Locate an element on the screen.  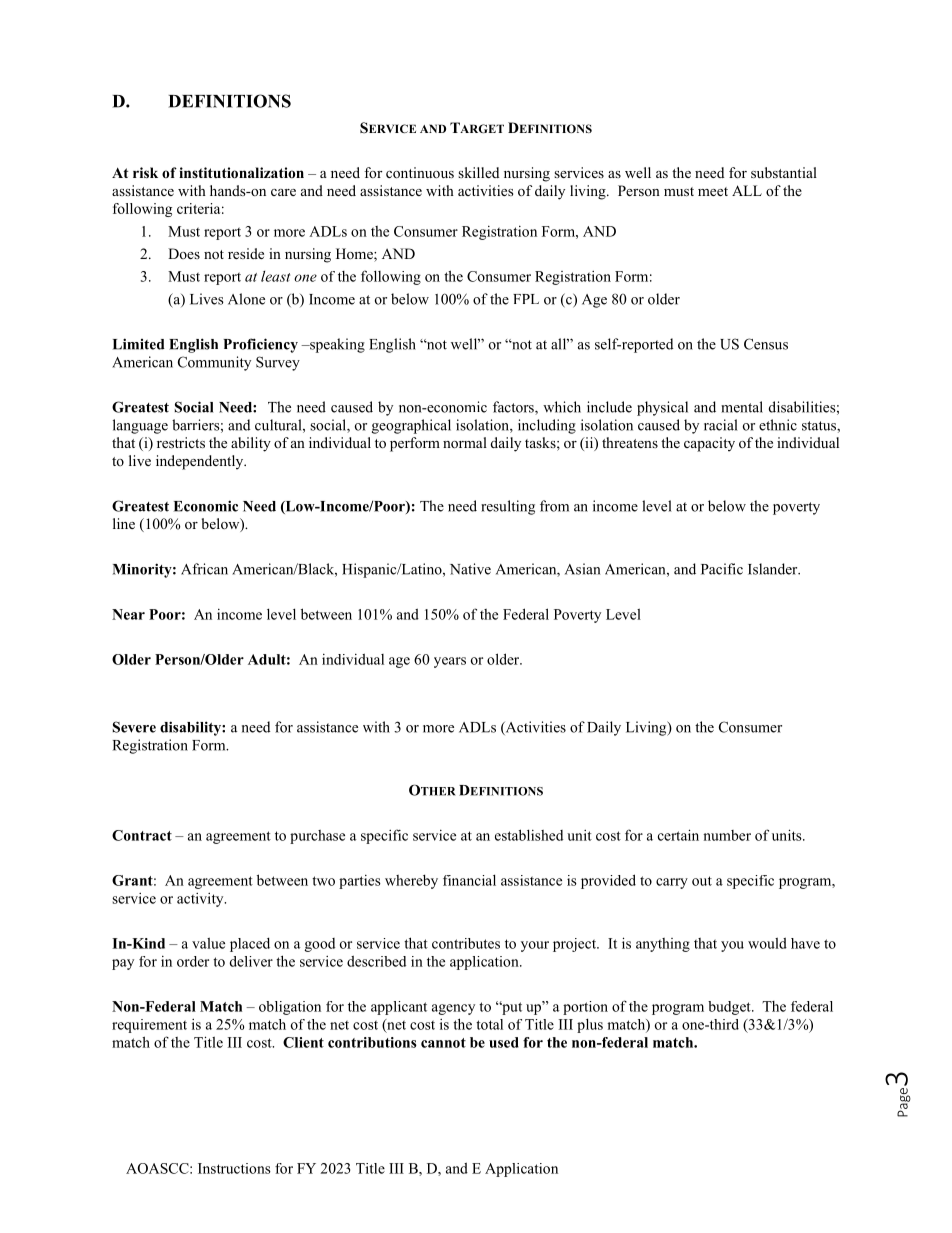
Instructions is located at coordinates (234, 1168).
